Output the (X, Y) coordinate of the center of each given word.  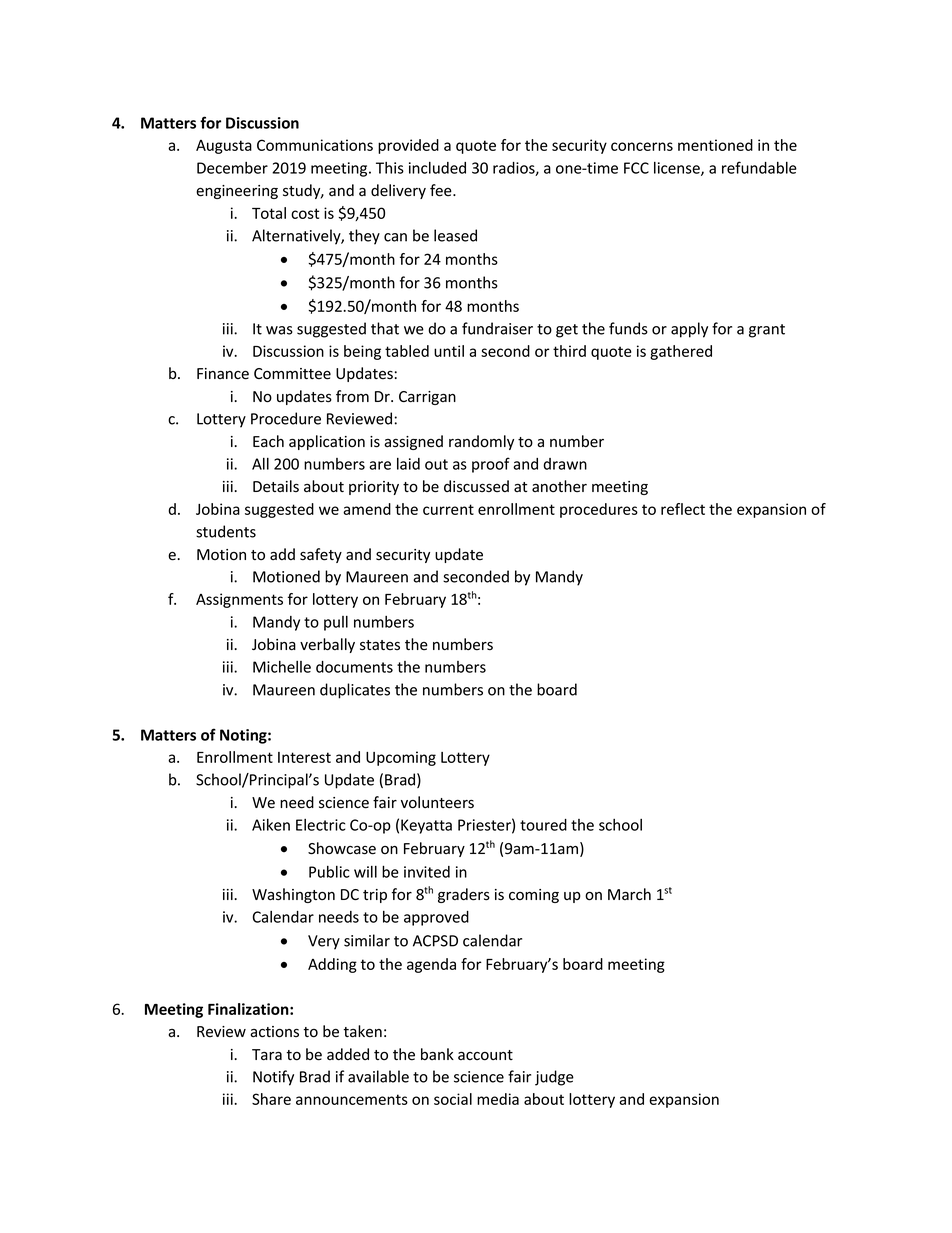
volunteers (437, 802)
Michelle (282, 667)
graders (464, 895)
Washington (293, 895)
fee (442, 190)
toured (543, 825)
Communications (315, 145)
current (448, 509)
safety (321, 555)
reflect (683, 509)
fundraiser (497, 328)
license (678, 169)
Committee (292, 374)
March (629, 894)
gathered (681, 352)
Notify (273, 1078)
